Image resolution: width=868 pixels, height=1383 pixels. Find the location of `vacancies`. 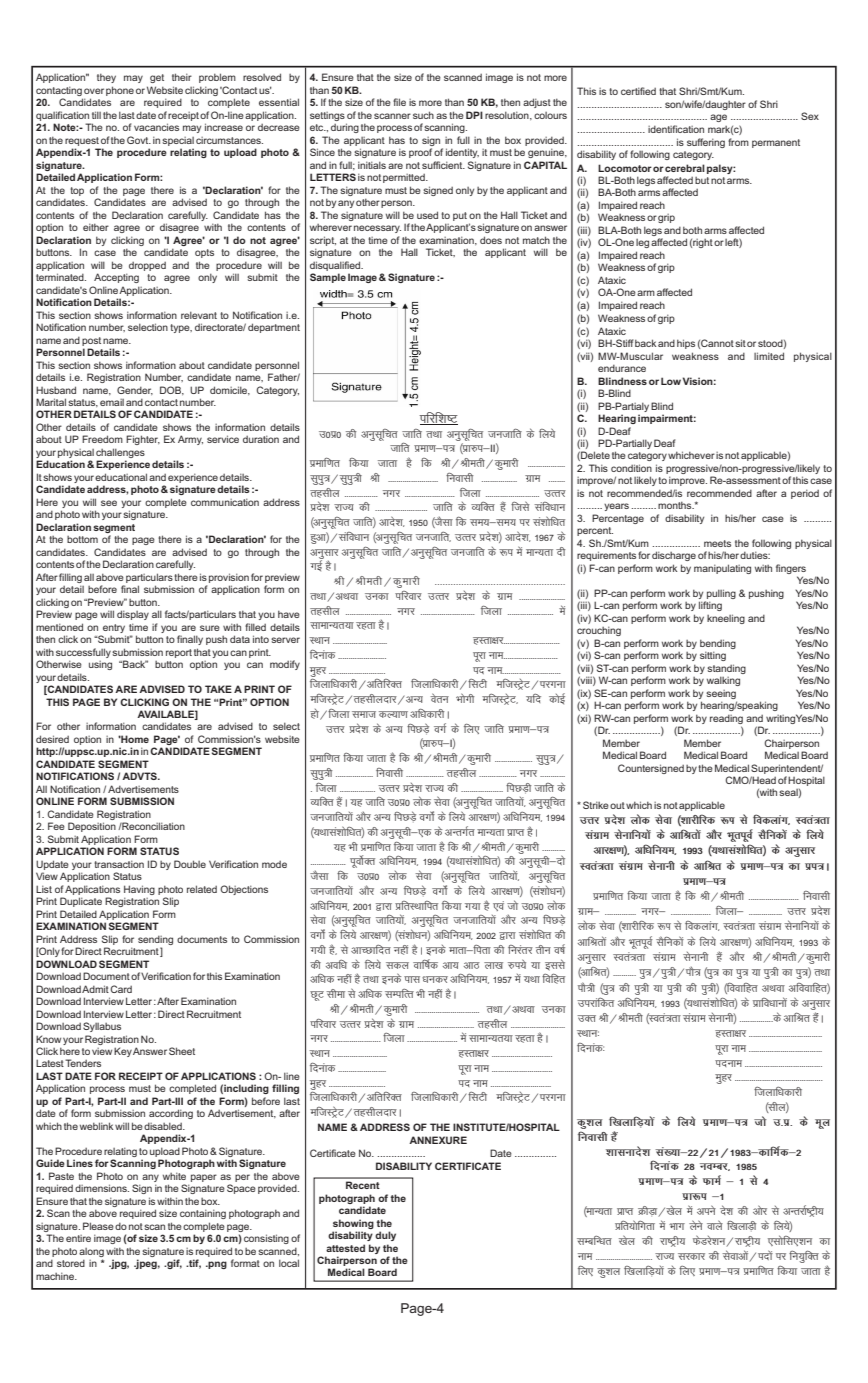

vacancies is located at coordinates (156, 127).
